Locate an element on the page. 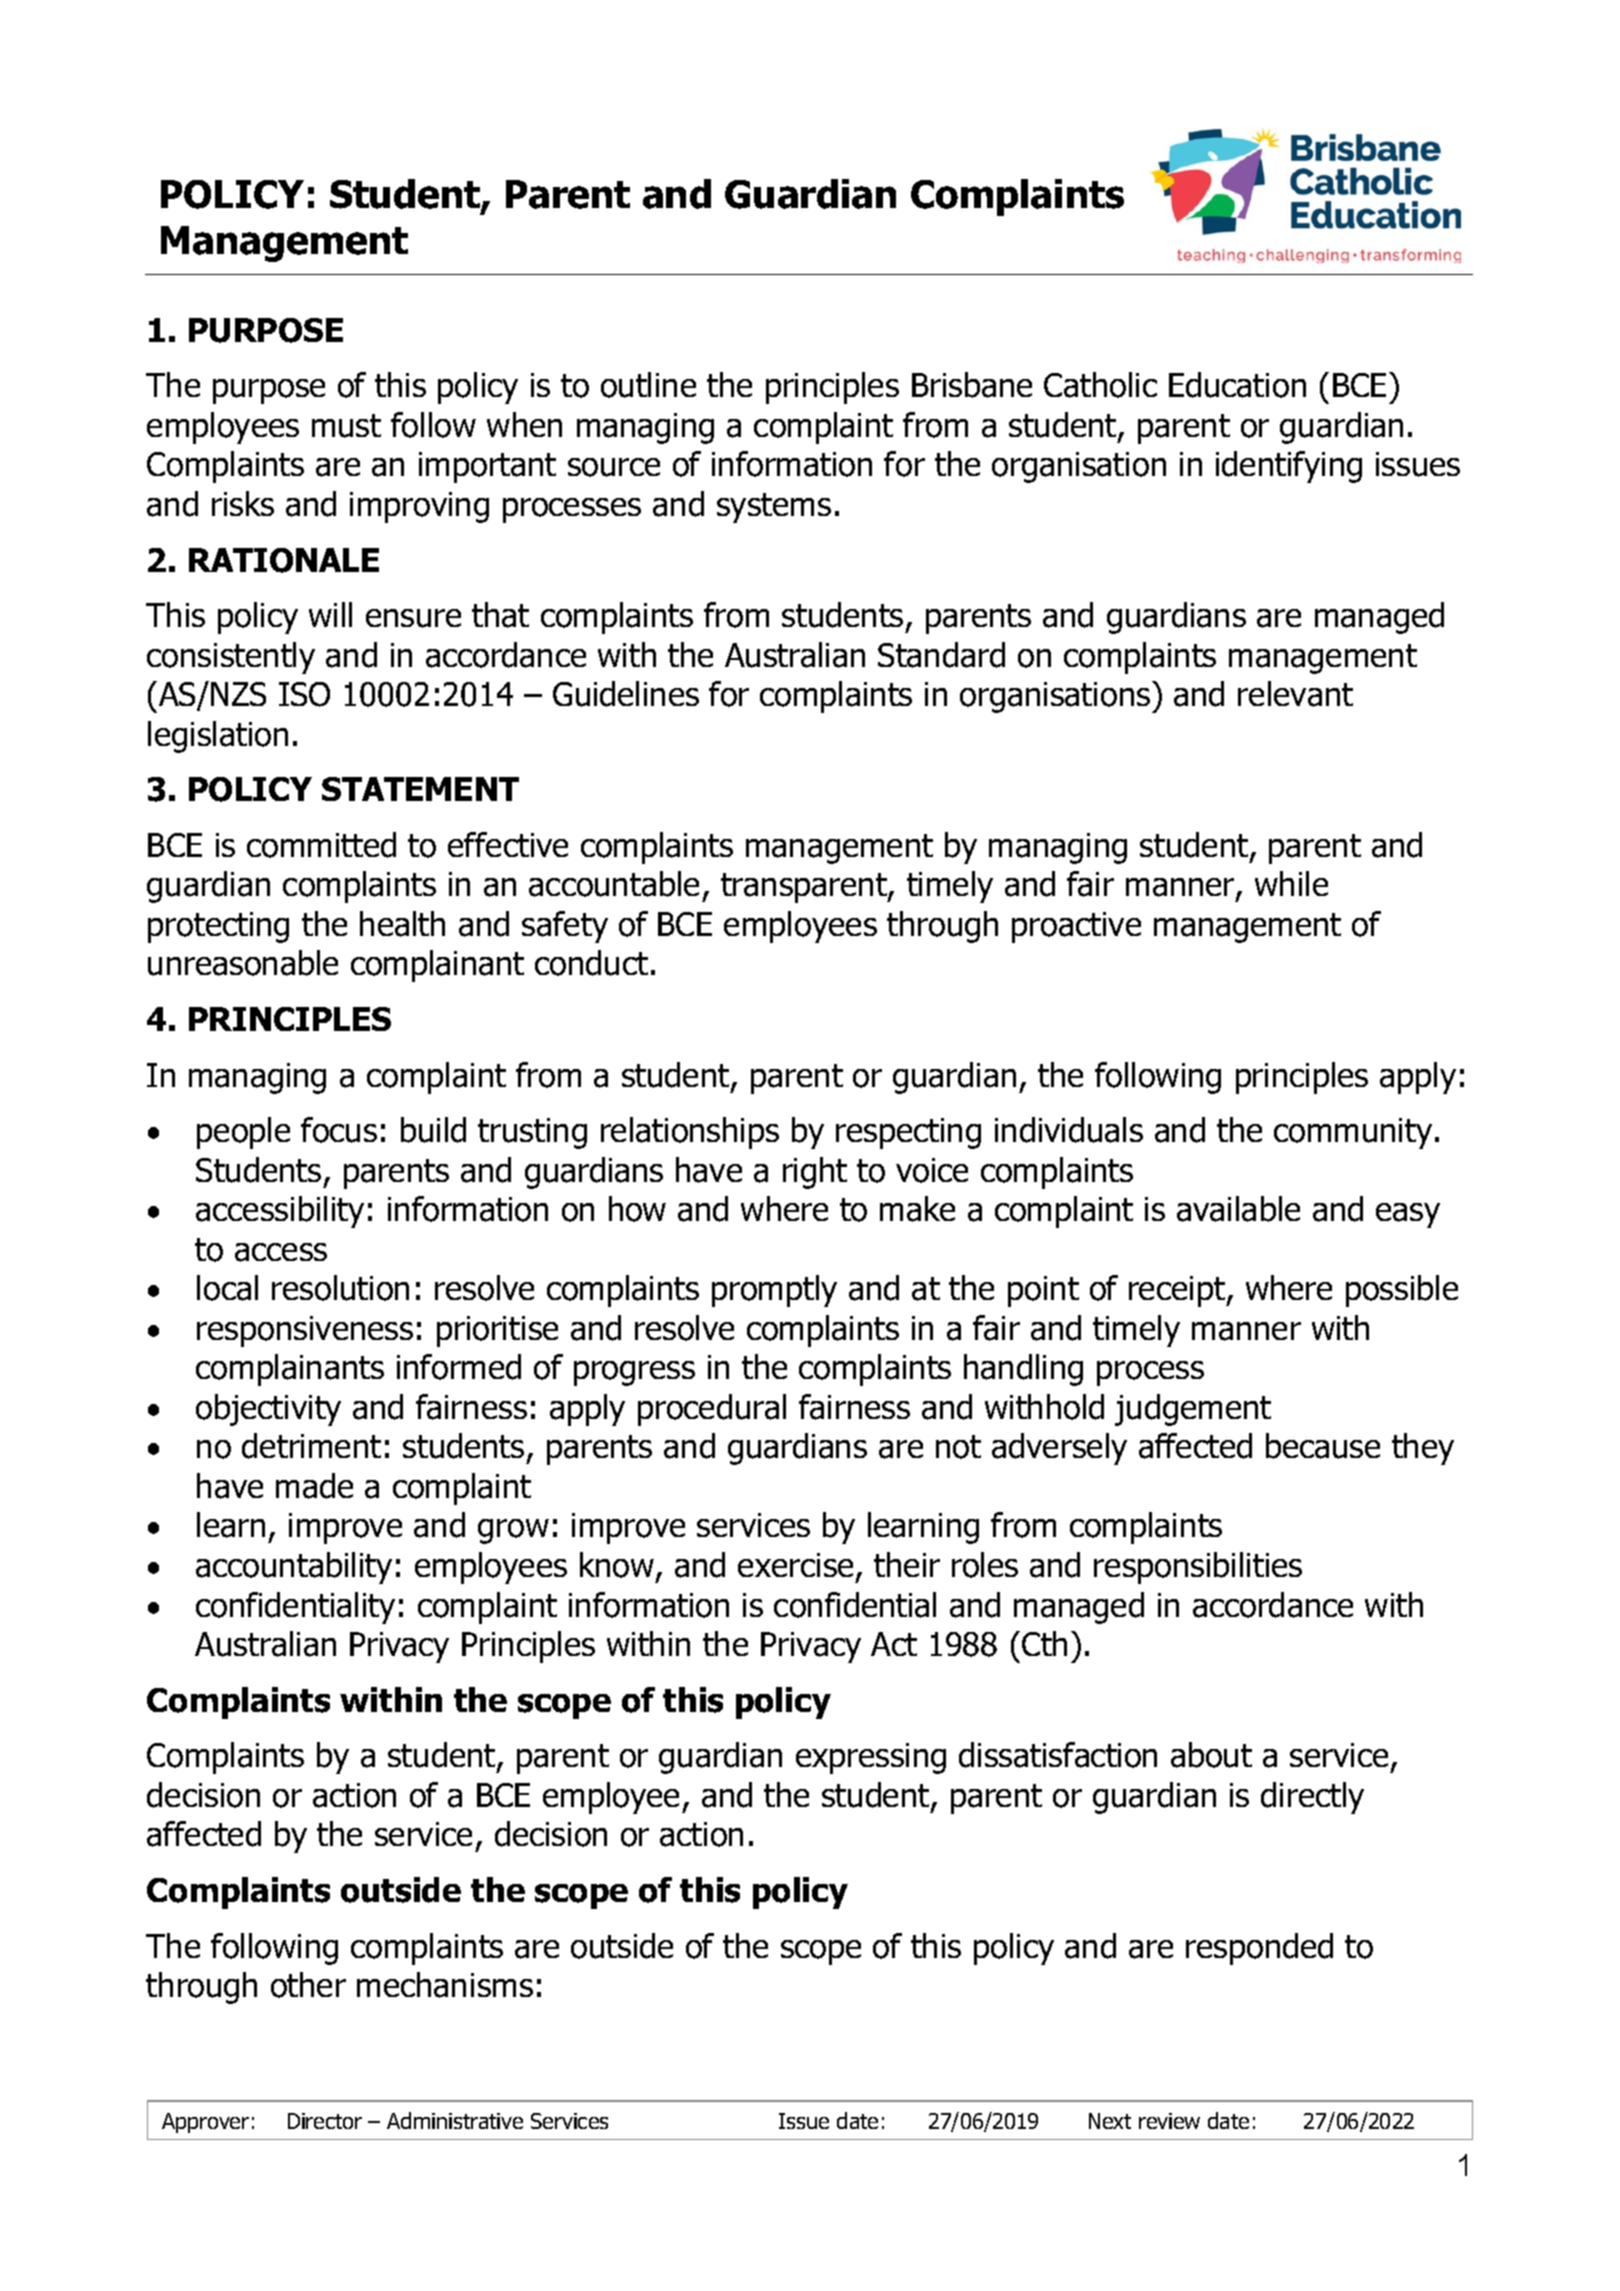  identifying is located at coordinates (1289, 467).
